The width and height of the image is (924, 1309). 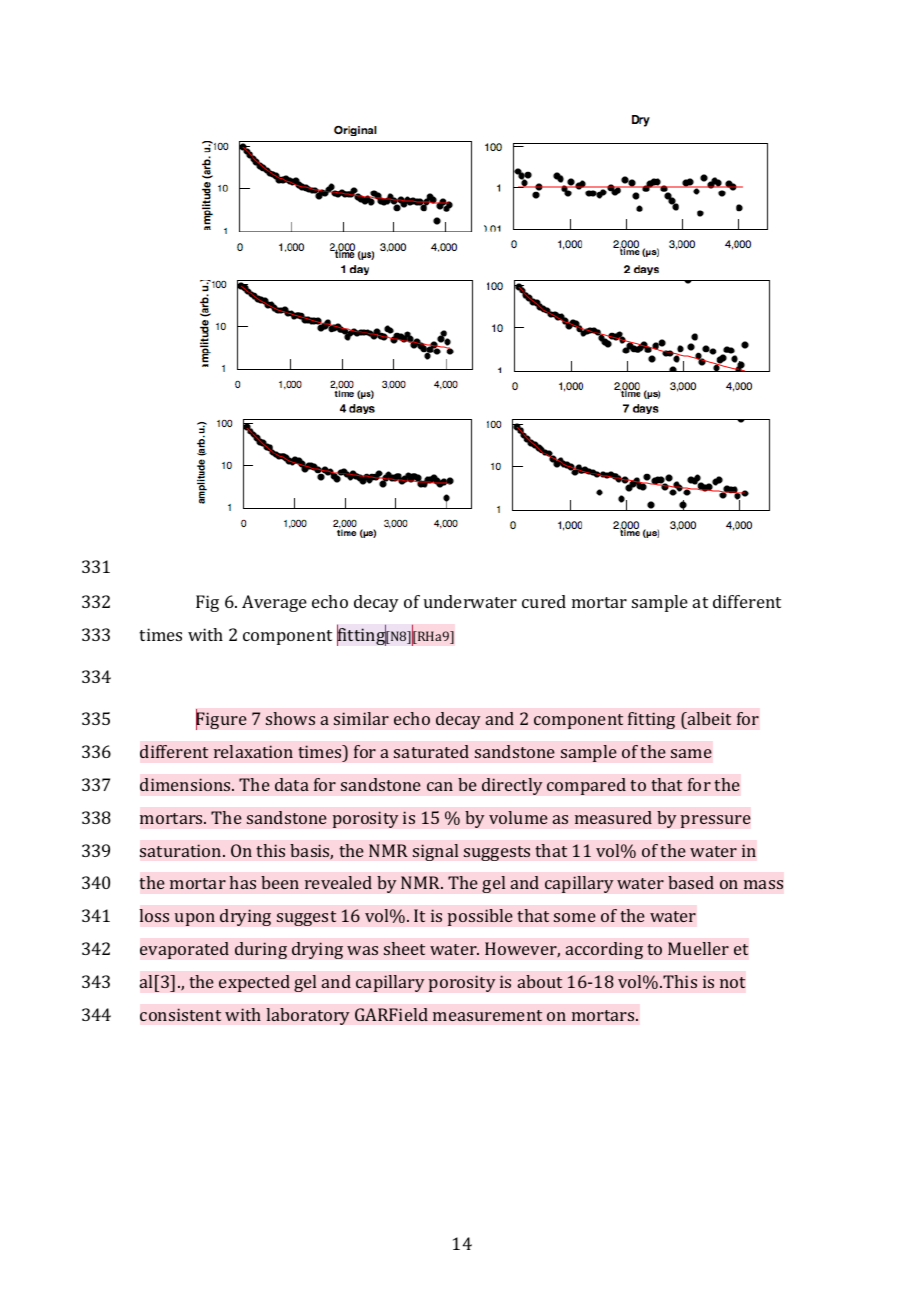 I want to click on possible, so click(x=480, y=917).
